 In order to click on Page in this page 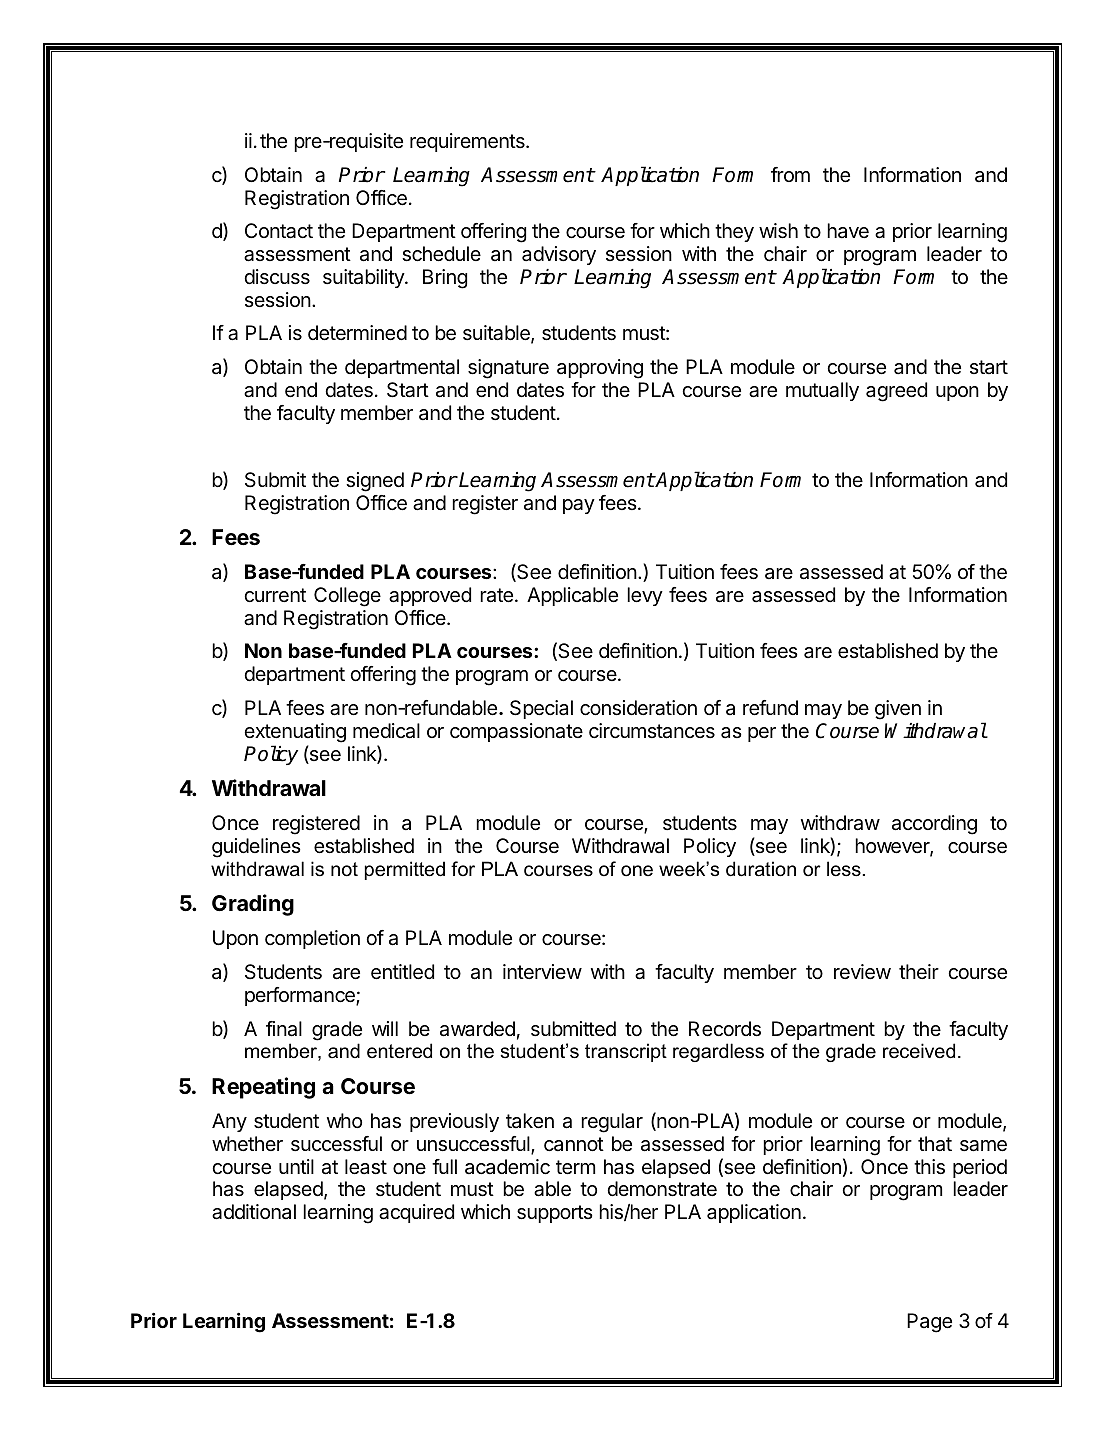, I will do `click(929, 1323)`.
